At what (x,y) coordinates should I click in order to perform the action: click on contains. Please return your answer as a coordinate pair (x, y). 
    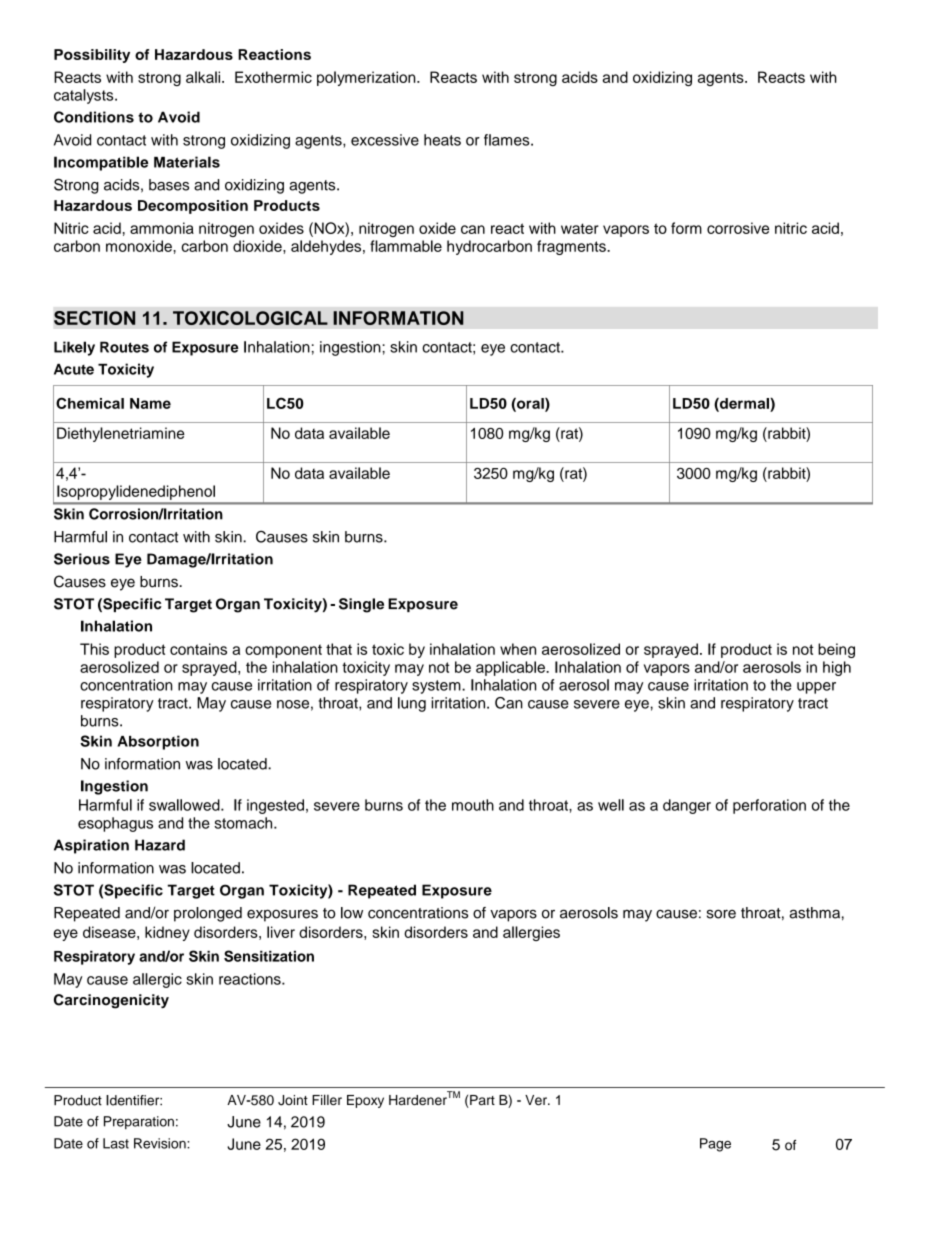
    Looking at the image, I should click on (198, 649).
